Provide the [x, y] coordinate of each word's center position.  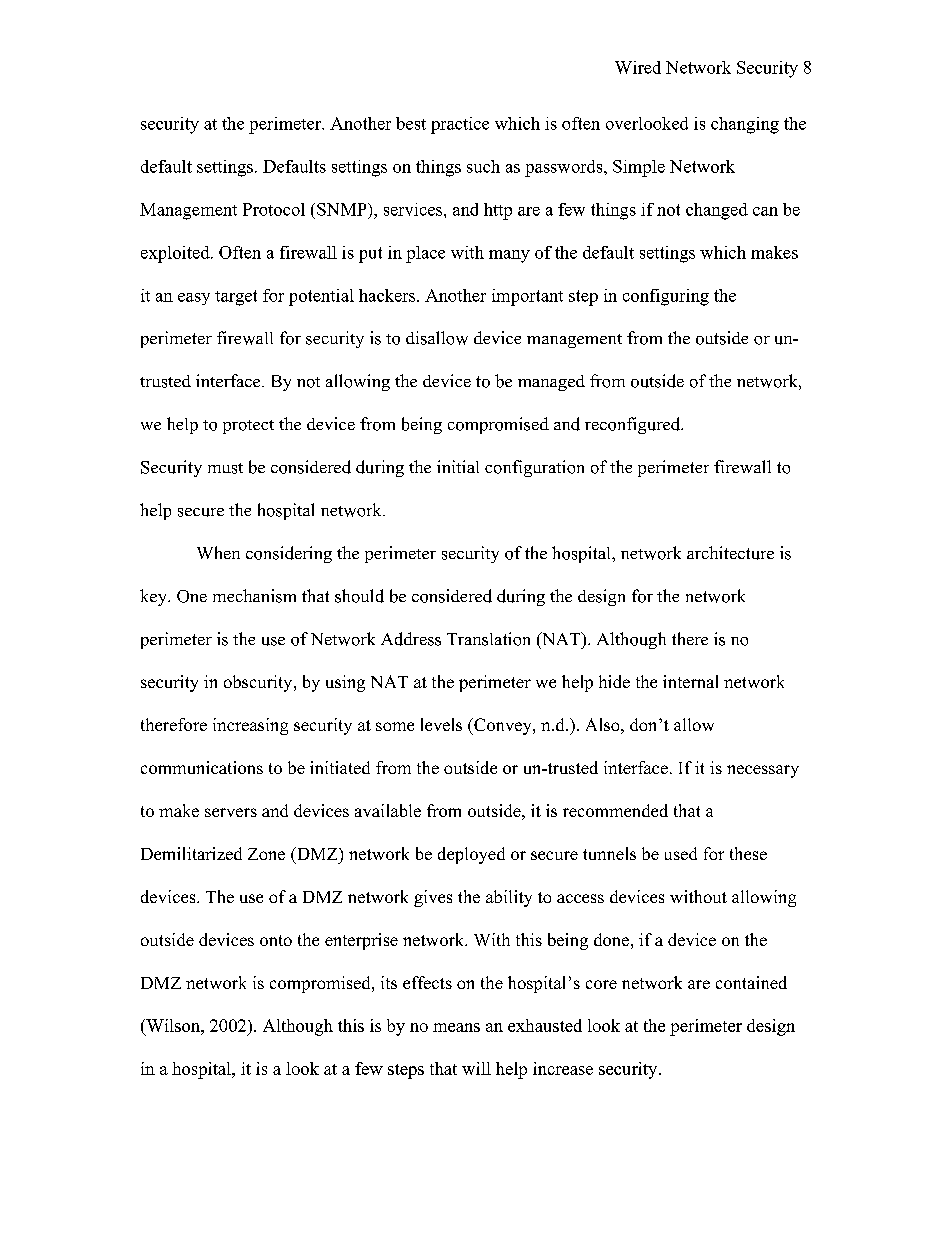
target [236, 298]
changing [745, 125]
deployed [471, 855]
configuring [666, 297]
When [218, 552]
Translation [488, 639]
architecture [730, 553]
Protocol [274, 209]
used [681, 853]
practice [460, 125]
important [527, 297]
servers [231, 812]
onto [276, 940]
